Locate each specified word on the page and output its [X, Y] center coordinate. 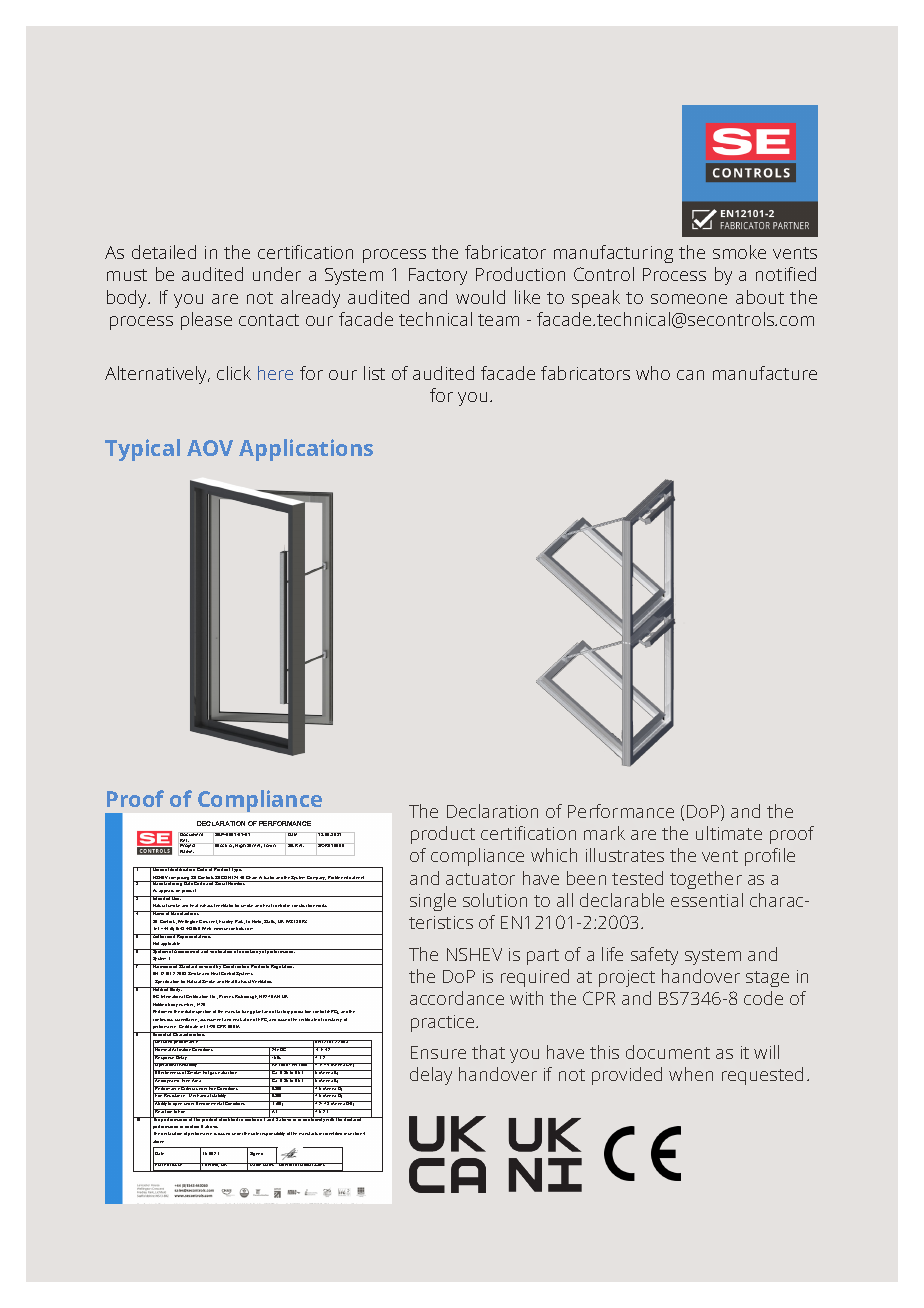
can [690, 375]
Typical [142, 450]
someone [689, 299]
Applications [306, 450]
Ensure [438, 1052]
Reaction [164, 1111]
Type [237, 869]
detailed [164, 252]
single [433, 902]
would [480, 297]
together [706, 880]
